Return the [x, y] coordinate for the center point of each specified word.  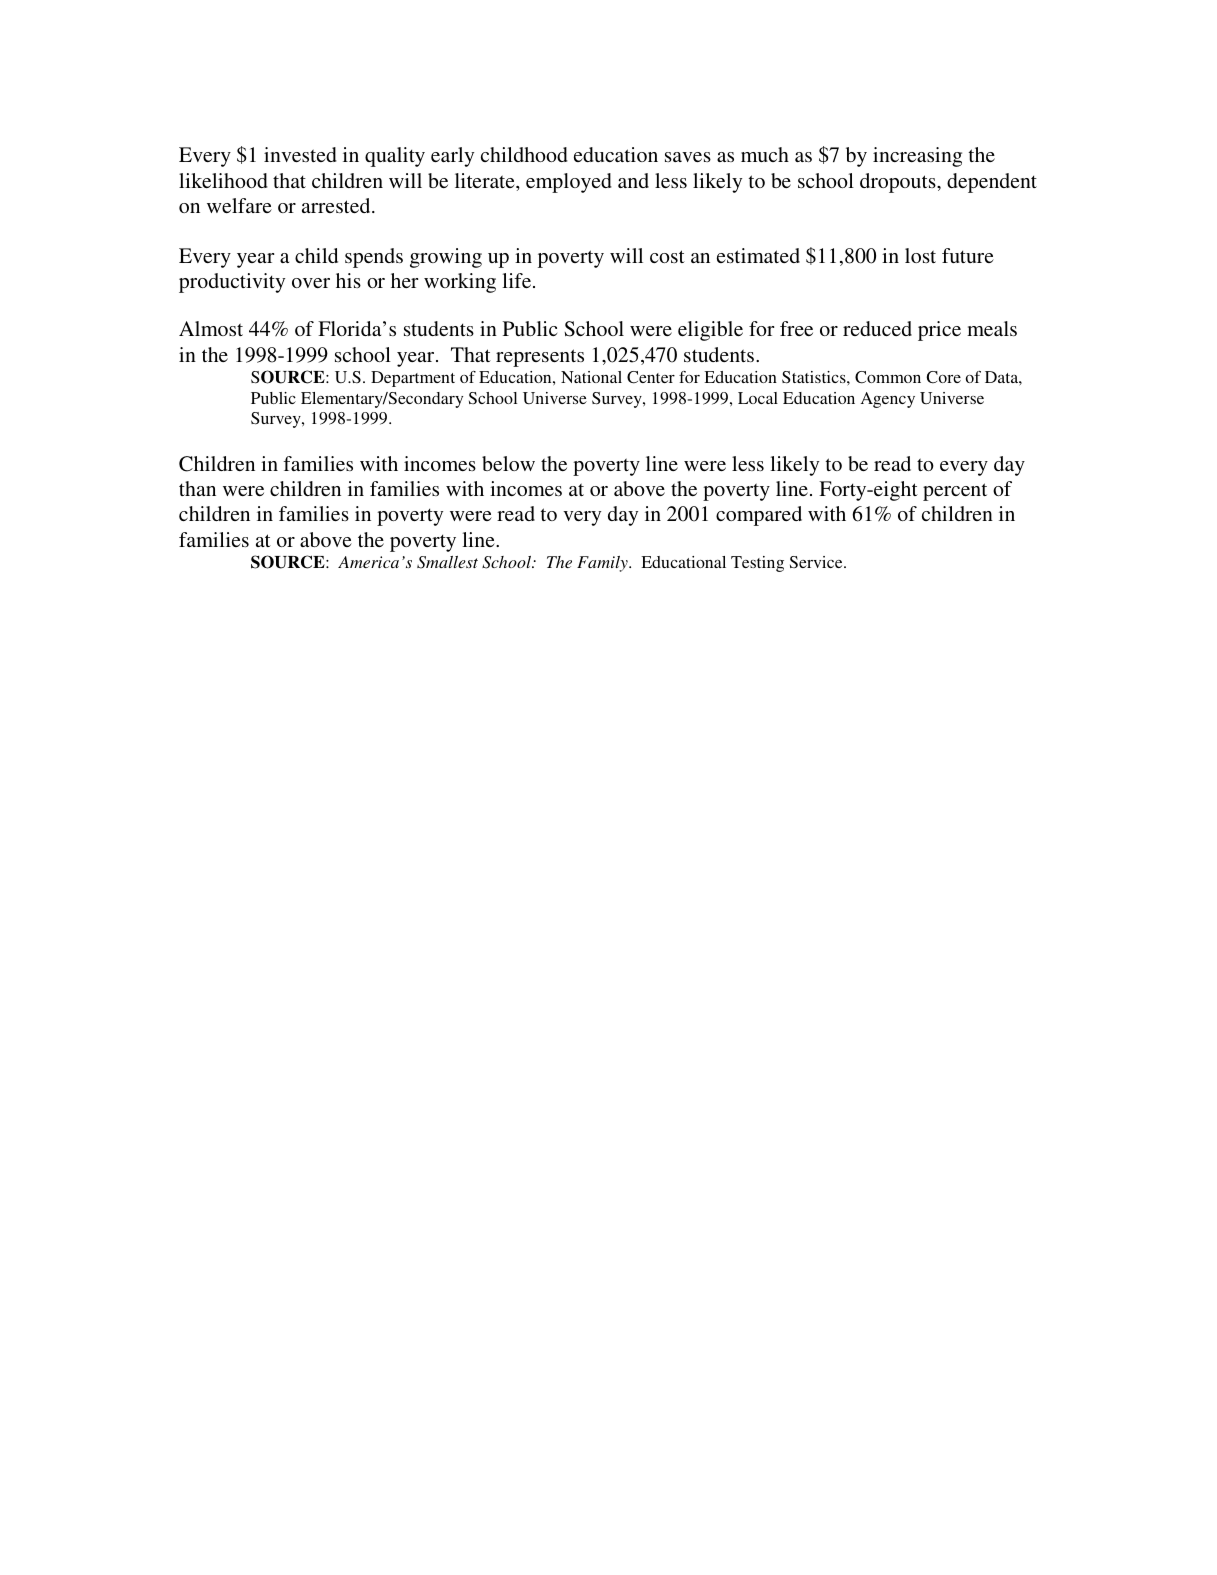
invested [300, 154]
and [633, 180]
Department [413, 379]
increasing [917, 157]
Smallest [447, 562]
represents [540, 358]
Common [888, 377]
